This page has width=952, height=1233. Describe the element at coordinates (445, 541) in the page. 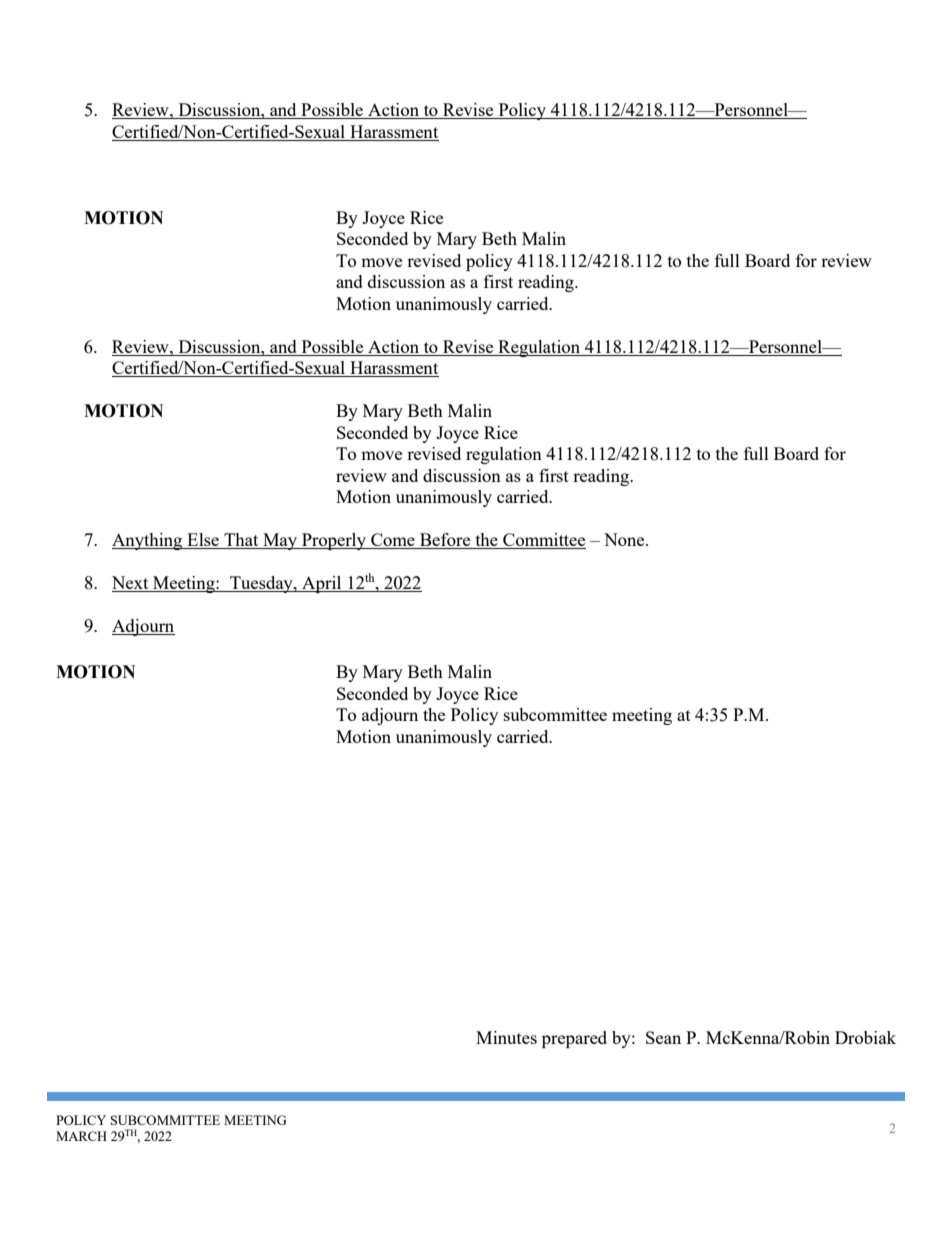

I see `Before` at that location.
